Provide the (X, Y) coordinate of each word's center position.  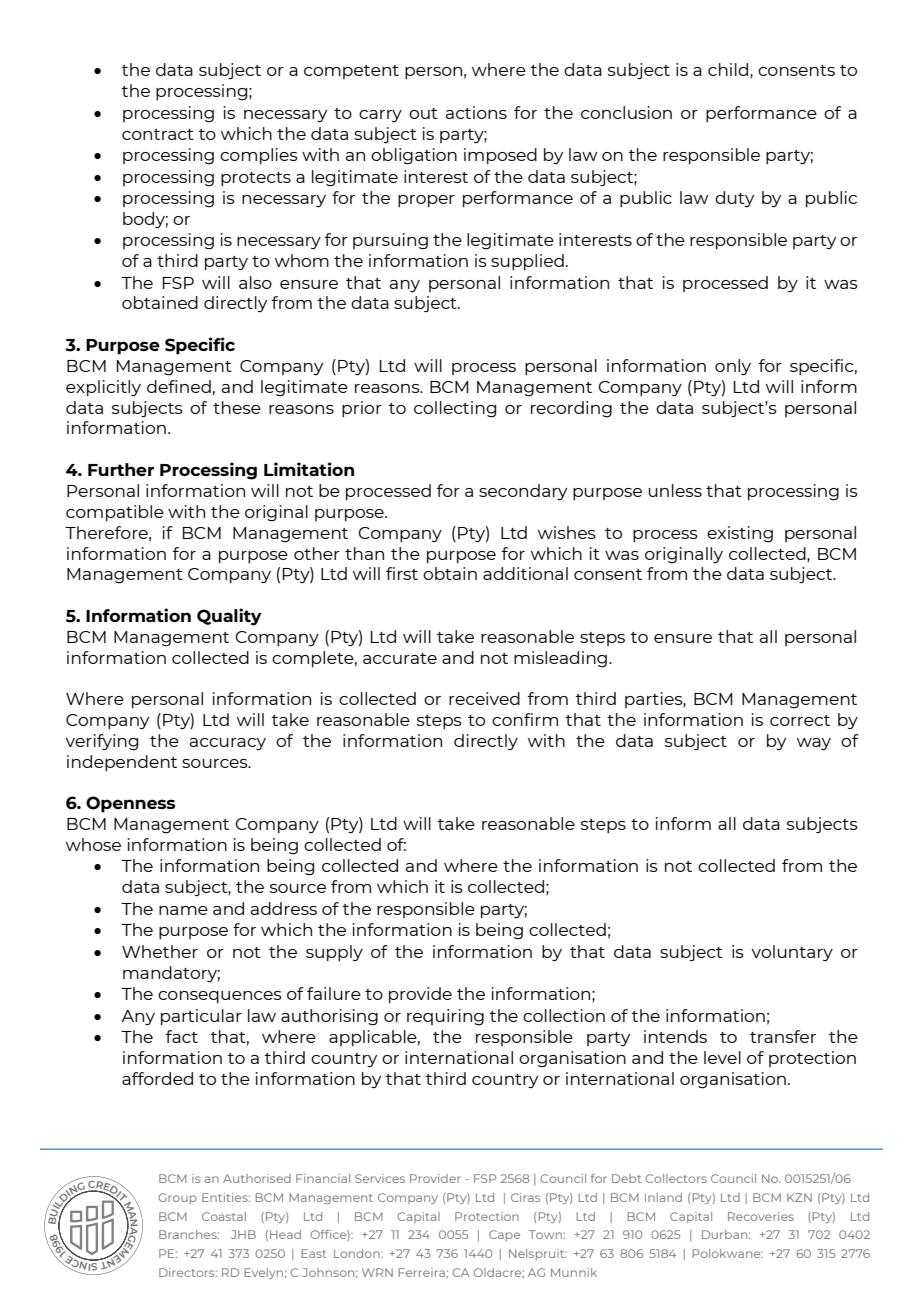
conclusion (626, 112)
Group (177, 1198)
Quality (229, 617)
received (484, 698)
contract (158, 134)
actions (476, 112)
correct (800, 720)
